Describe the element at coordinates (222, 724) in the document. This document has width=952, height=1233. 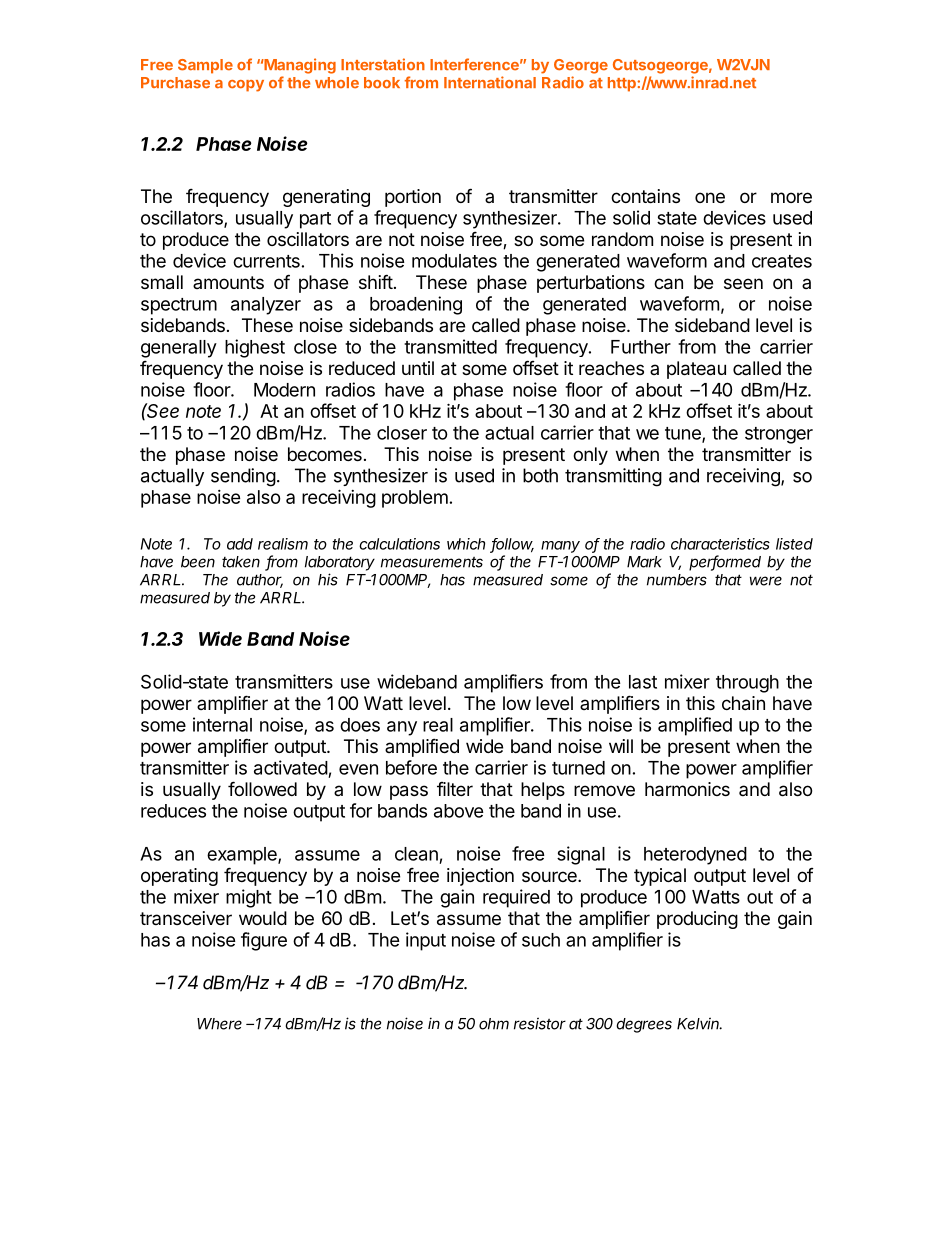
I see `internal` at that location.
